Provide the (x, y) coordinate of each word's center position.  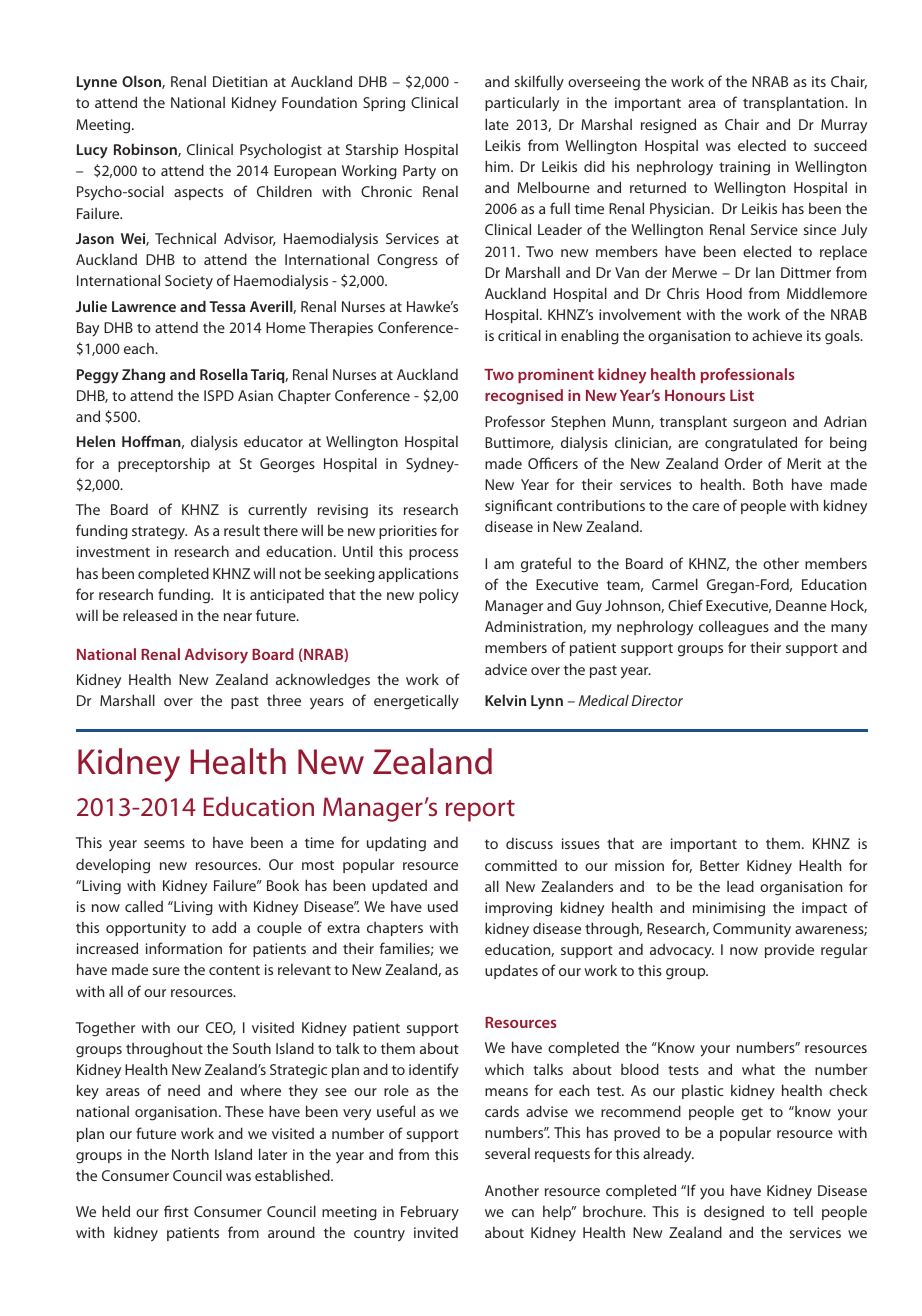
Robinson (146, 150)
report (480, 811)
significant (519, 507)
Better (719, 865)
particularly (522, 104)
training (744, 168)
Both (768, 484)
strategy (159, 533)
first (176, 1211)
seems (164, 844)
